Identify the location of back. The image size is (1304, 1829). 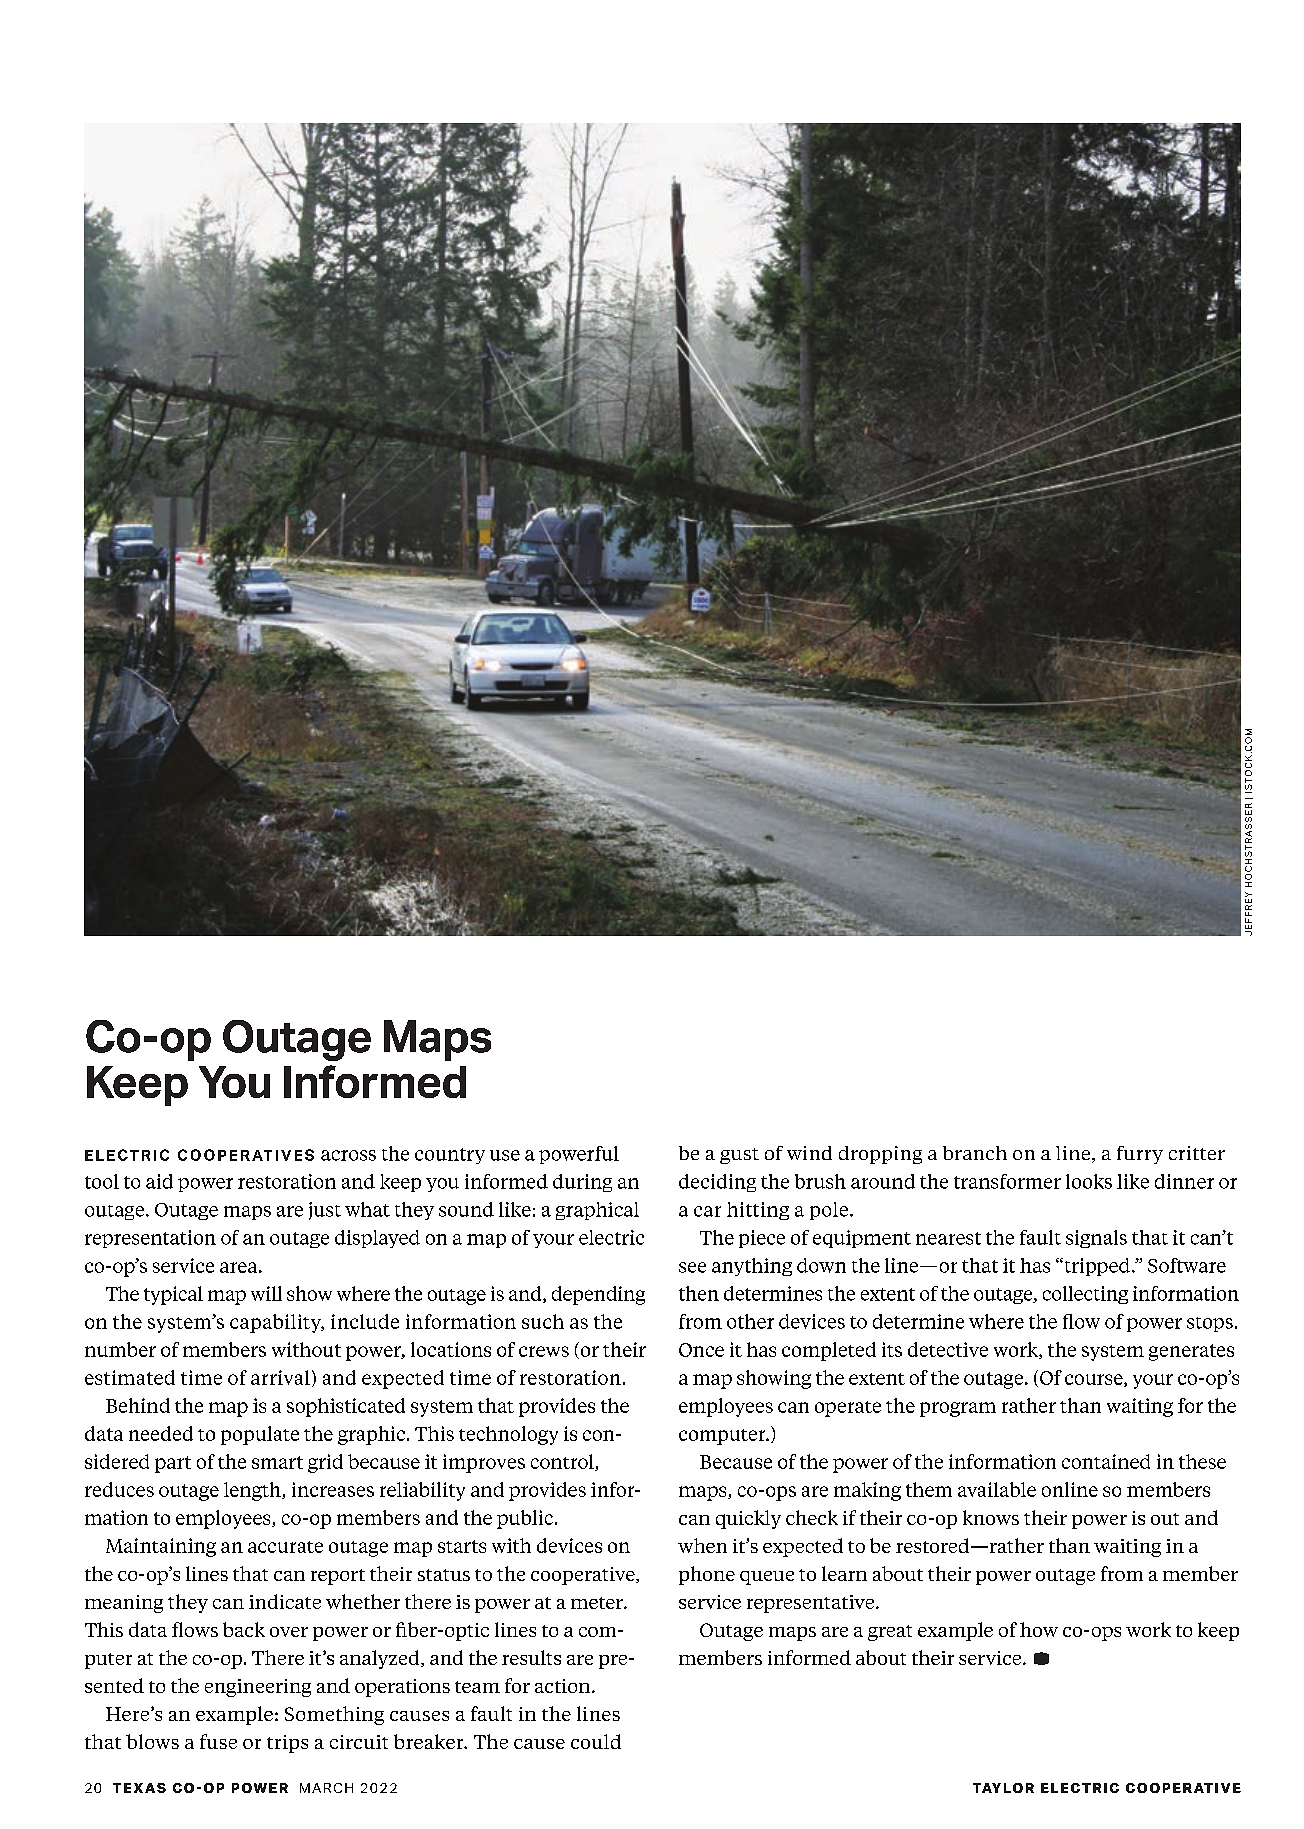
(244, 1629).
